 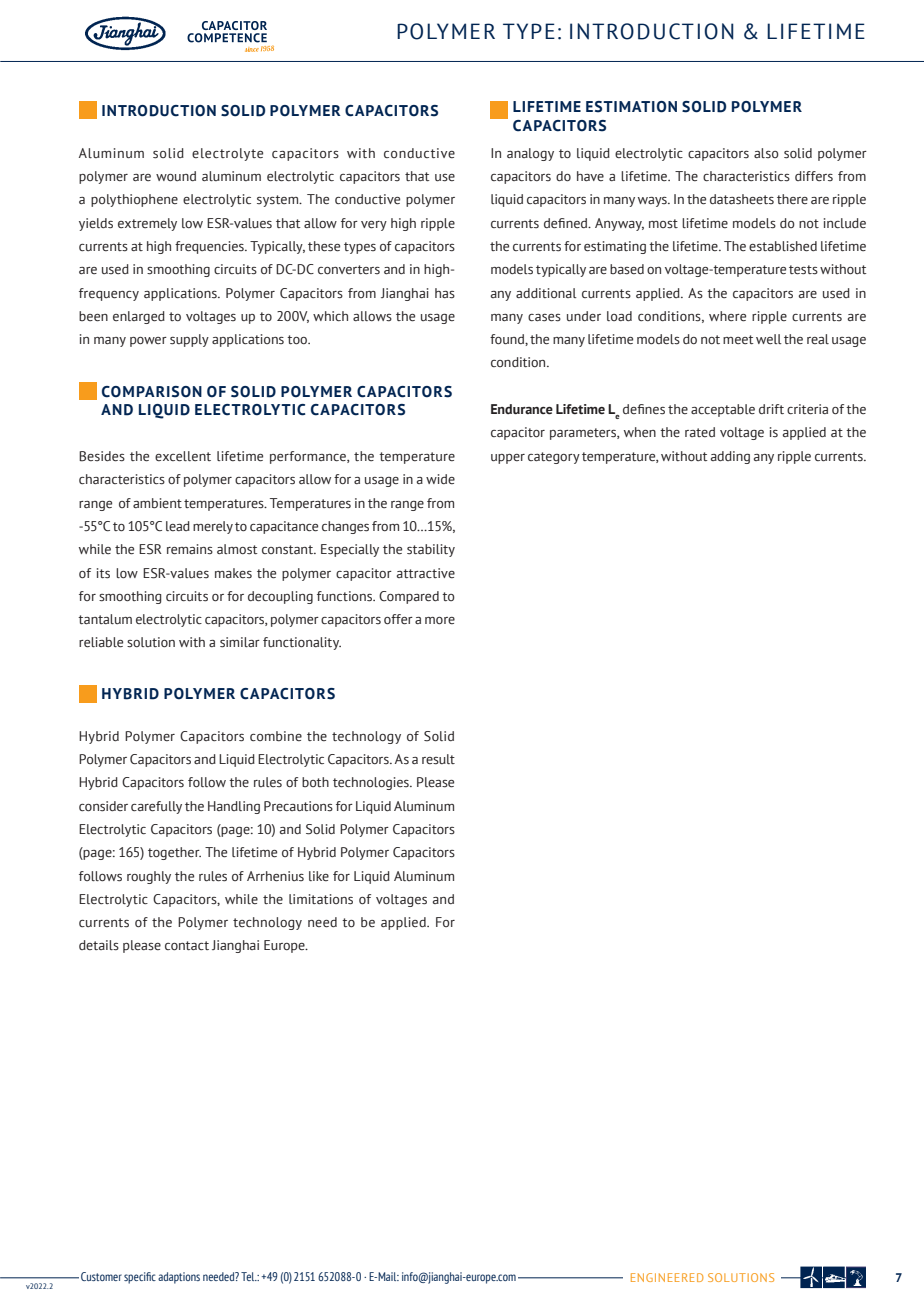 I want to click on adding, so click(x=730, y=457).
